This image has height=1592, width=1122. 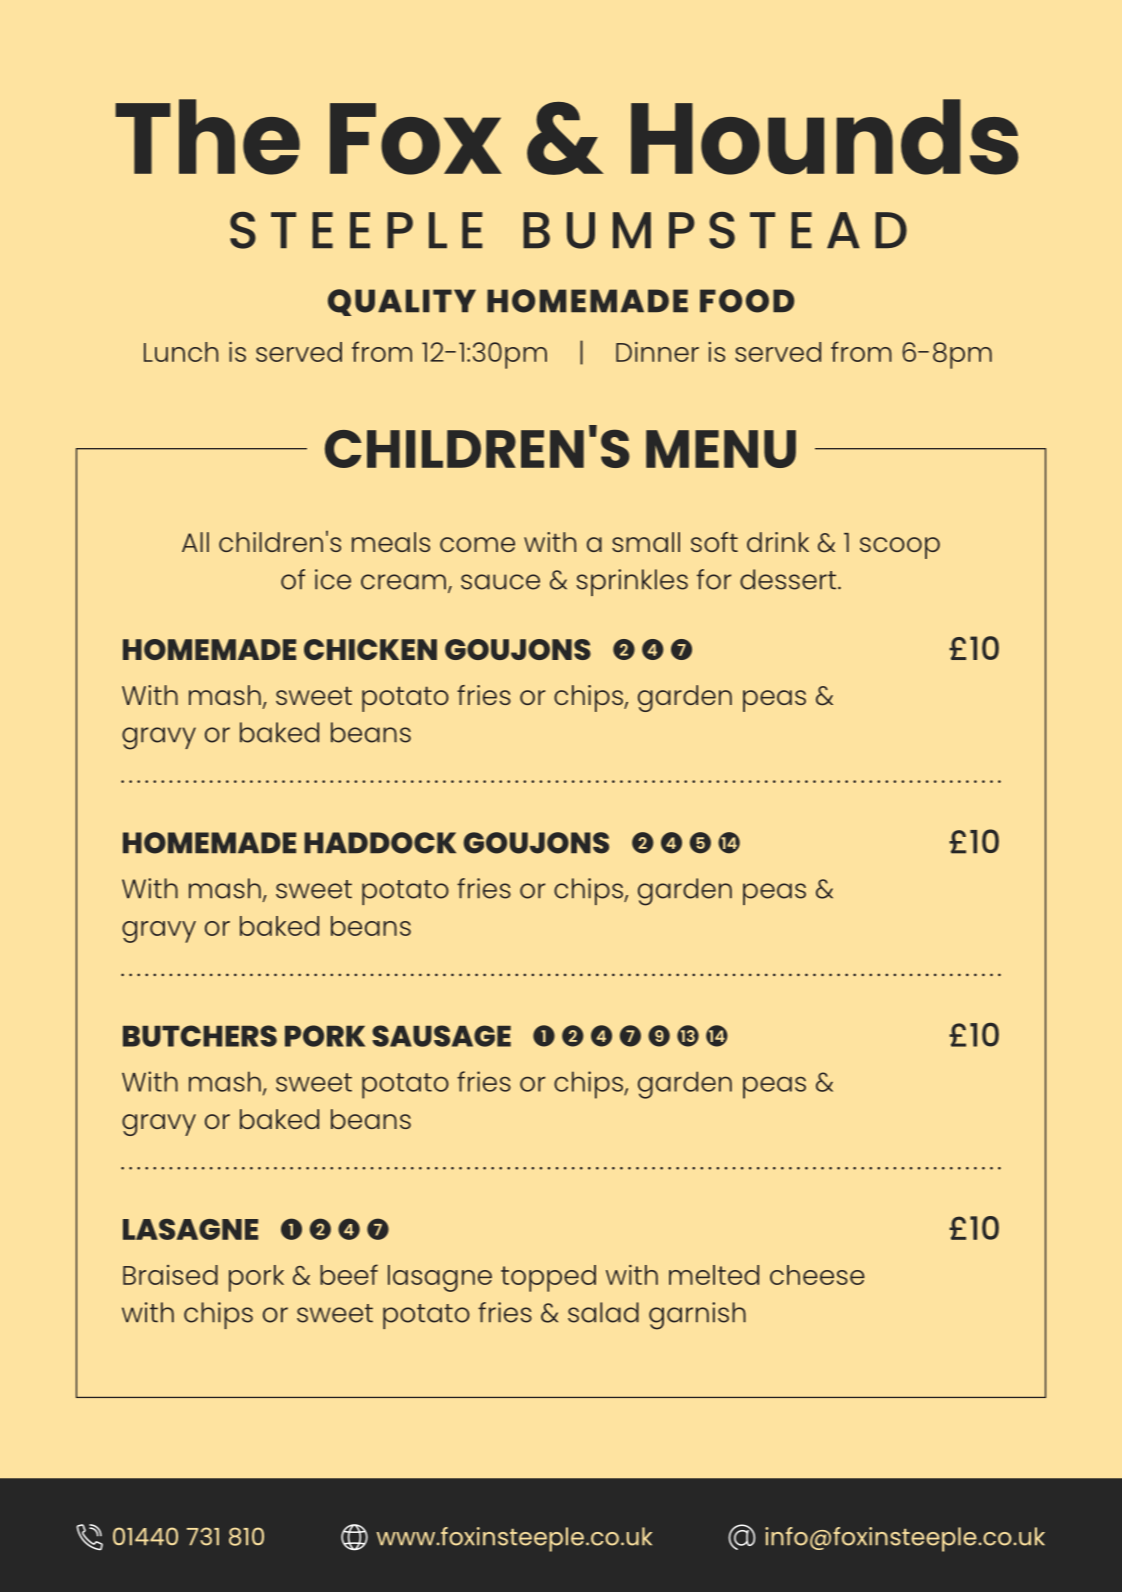 I want to click on QUALITY, so click(x=402, y=302).
